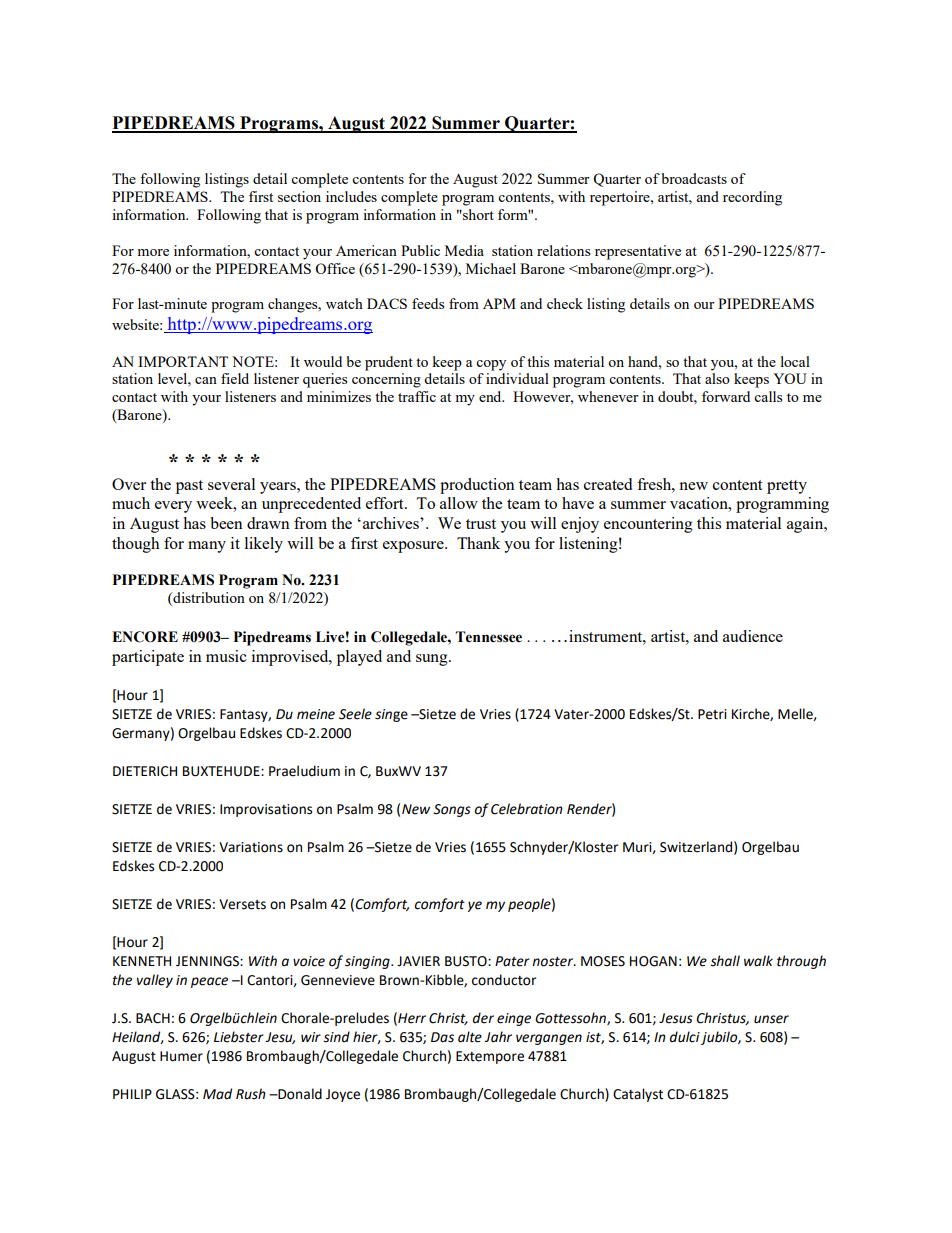 The image size is (952, 1233). What do you see at coordinates (470, 1037) in the page?
I see `alte` at bounding box center [470, 1037].
